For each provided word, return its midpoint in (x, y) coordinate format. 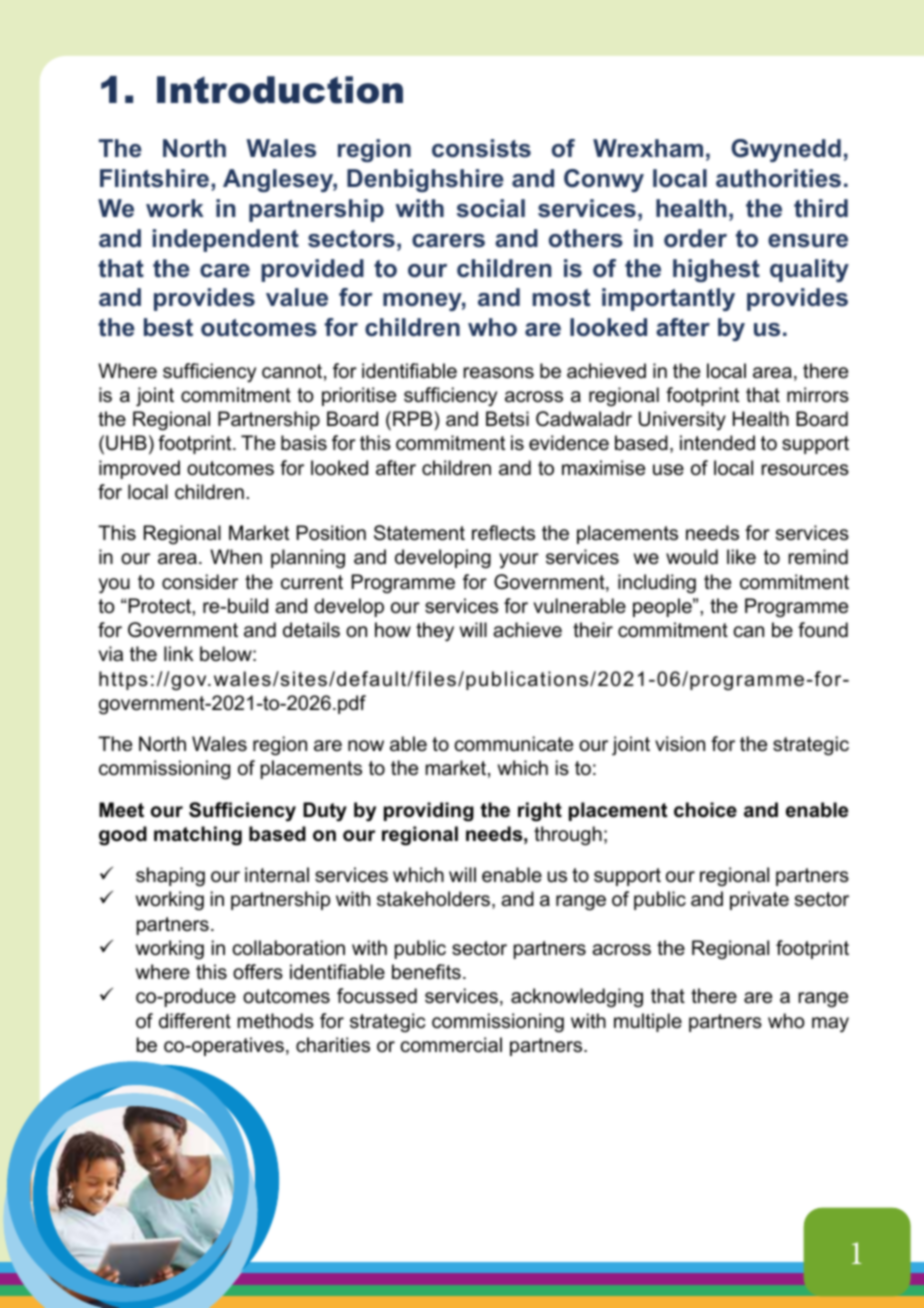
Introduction (280, 90)
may (830, 1025)
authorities (778, 178)
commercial (451, 1045)
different (195, 1021)
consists (481, 148)
